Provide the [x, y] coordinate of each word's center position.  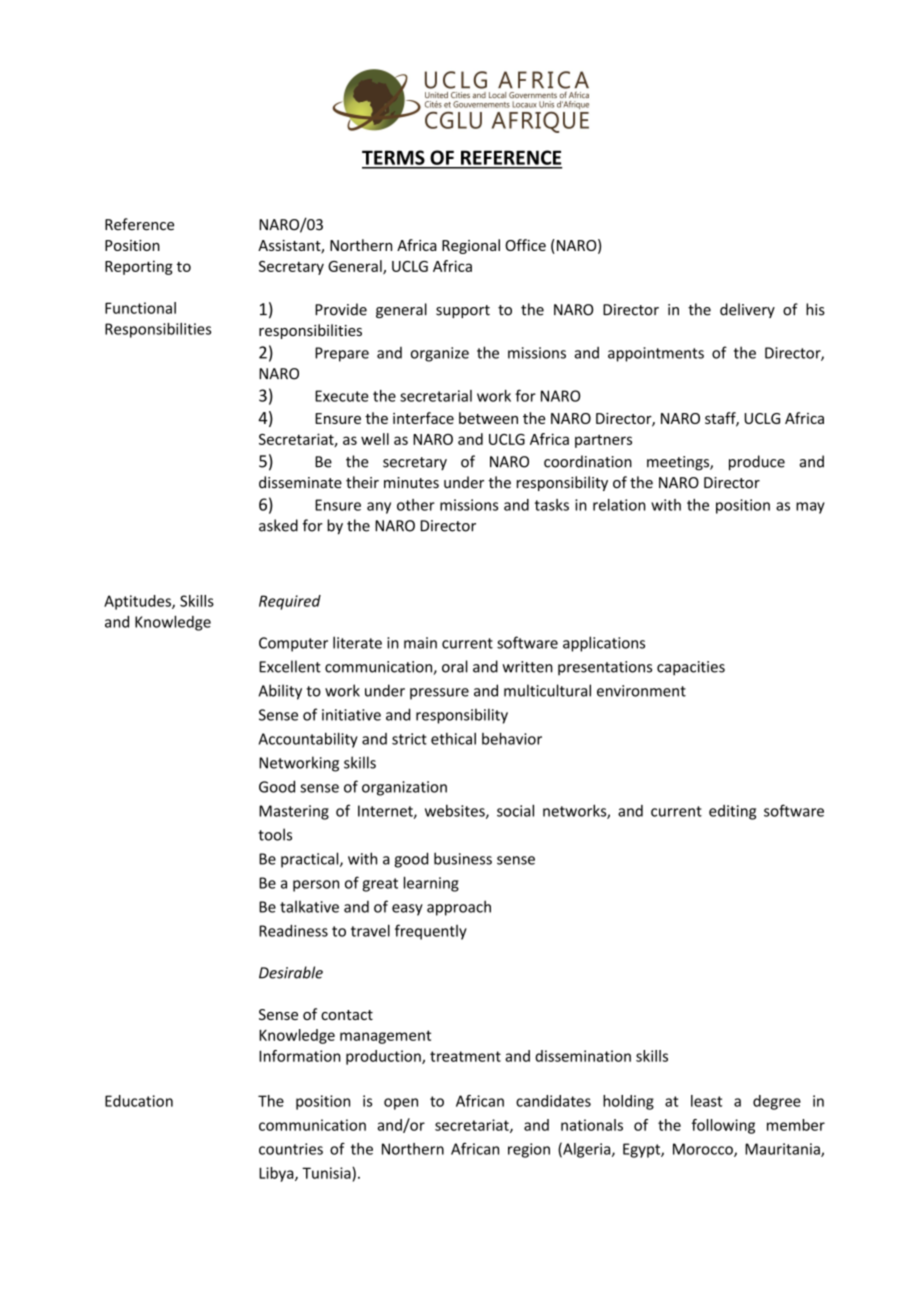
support [463, 311]
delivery [747, 310]
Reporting [139, 267]
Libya [277, 1174]
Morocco [704, 1150]
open [401, 1104]
